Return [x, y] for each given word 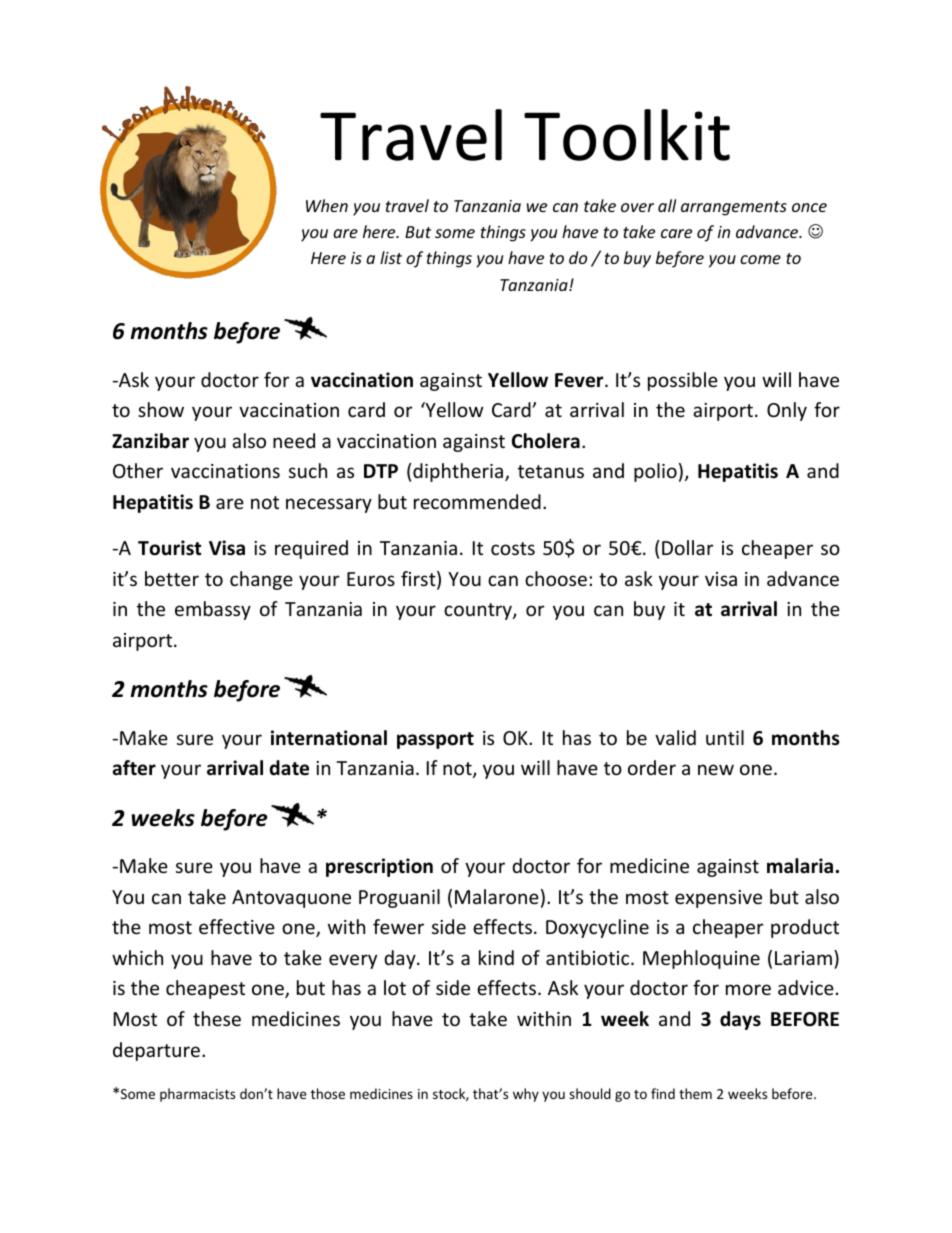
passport [435, 740]
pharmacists [197, 1095]
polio [655, 472]
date [289, 768]
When [327, 205]
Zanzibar [150, 441]
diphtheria [458, 472]
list [391, 257]
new [716, 769]
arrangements [734, 208]
